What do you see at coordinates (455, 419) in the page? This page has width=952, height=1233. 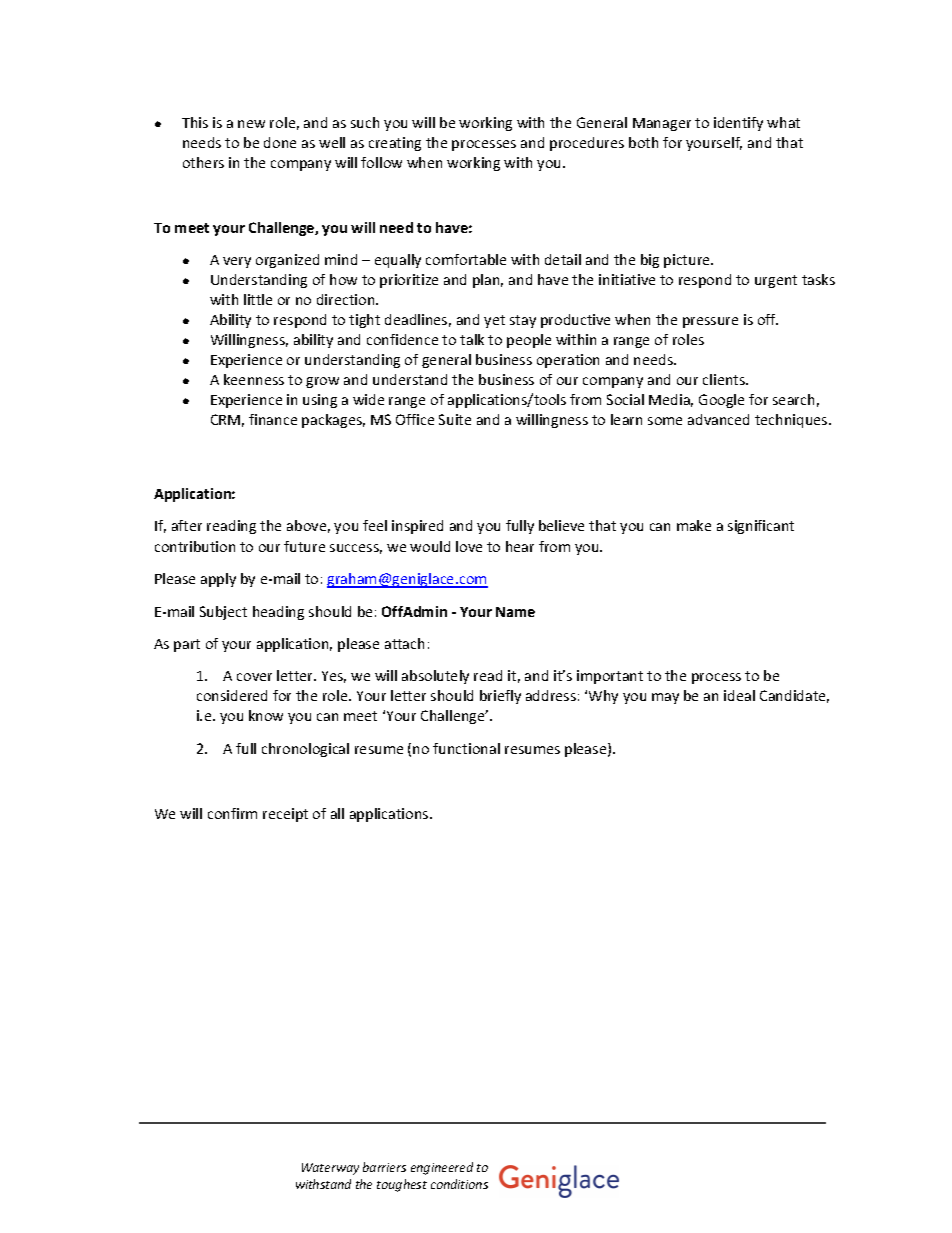 I see `Suite` at bounding box center [455, 419].
